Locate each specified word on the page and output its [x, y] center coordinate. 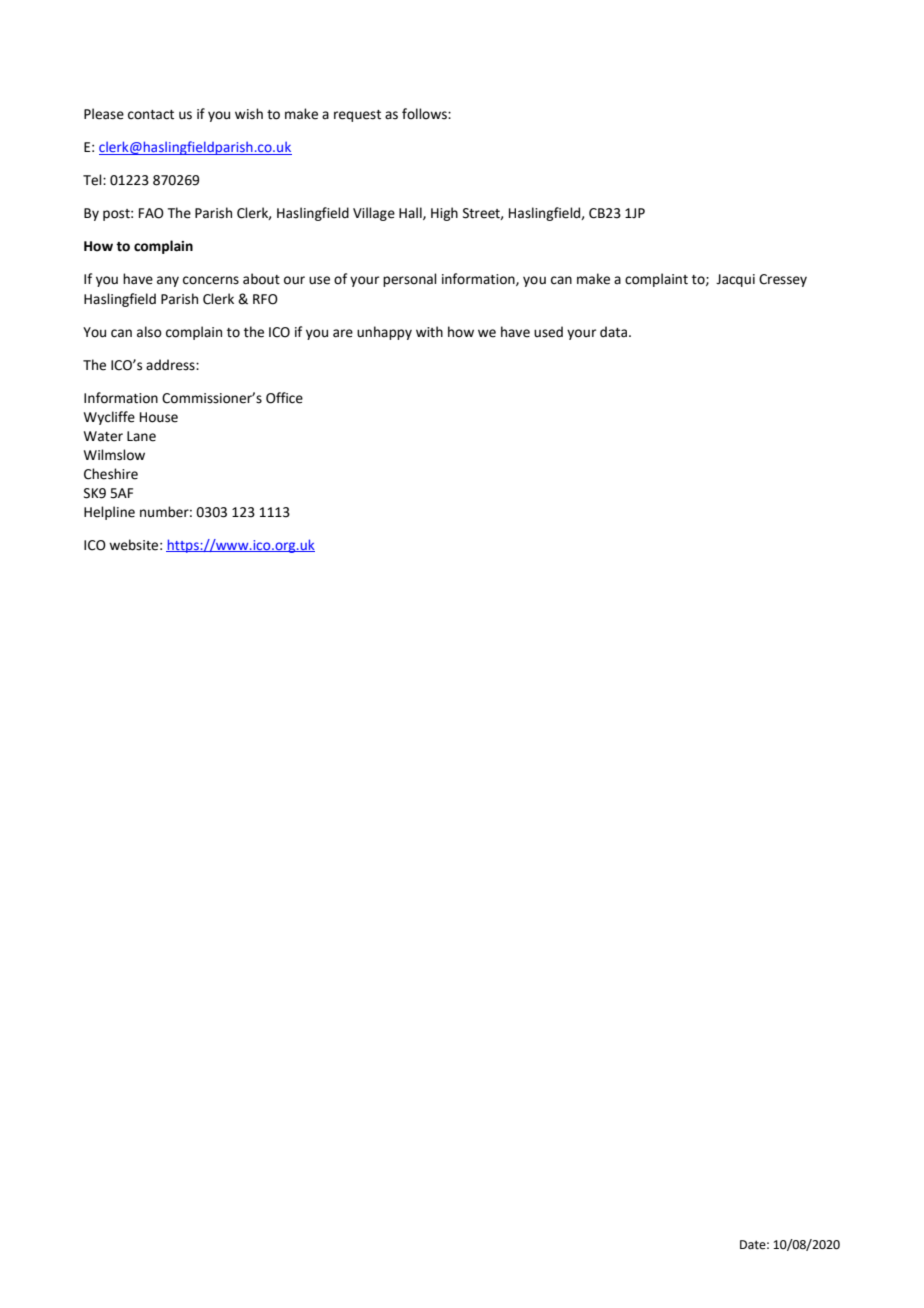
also [149, 332]
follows [425, 114]
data [615, 332]
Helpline [109, 513]
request [357, 116]
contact [151, 115]
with [429, 332]
